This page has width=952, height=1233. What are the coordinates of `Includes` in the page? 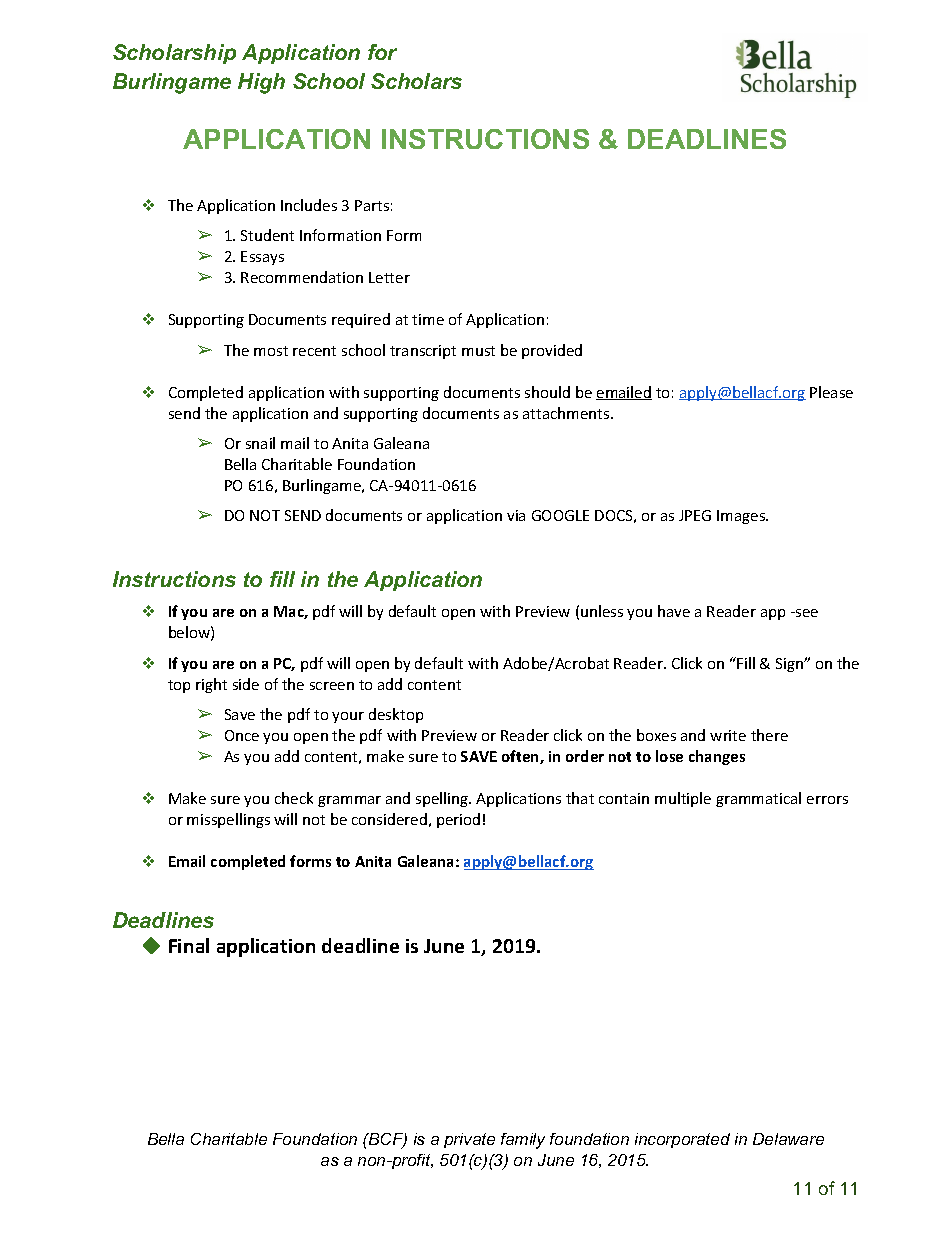 It's located at (309, 205).
